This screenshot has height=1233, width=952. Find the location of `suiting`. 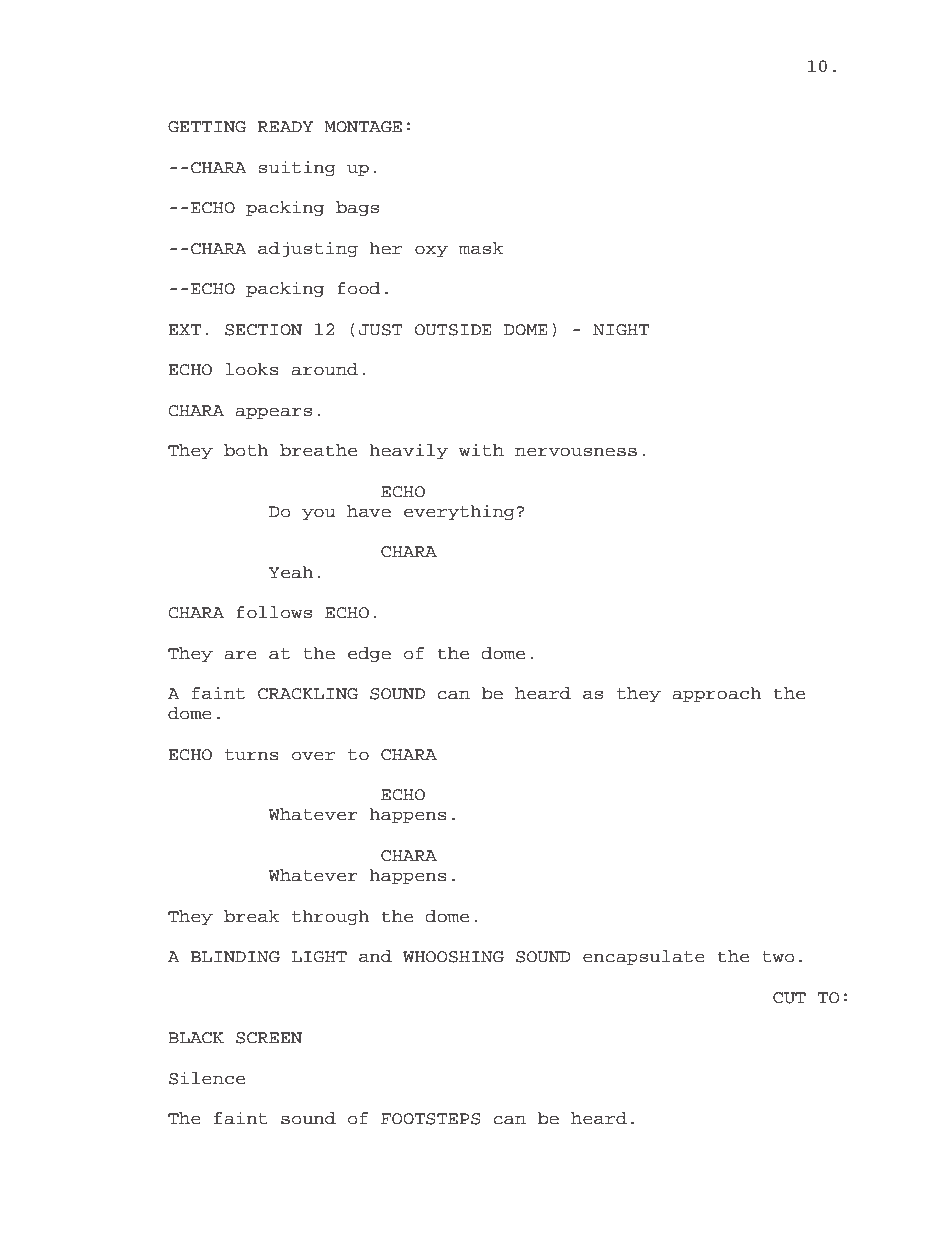

suiting is located at coordinates (297, 168).
